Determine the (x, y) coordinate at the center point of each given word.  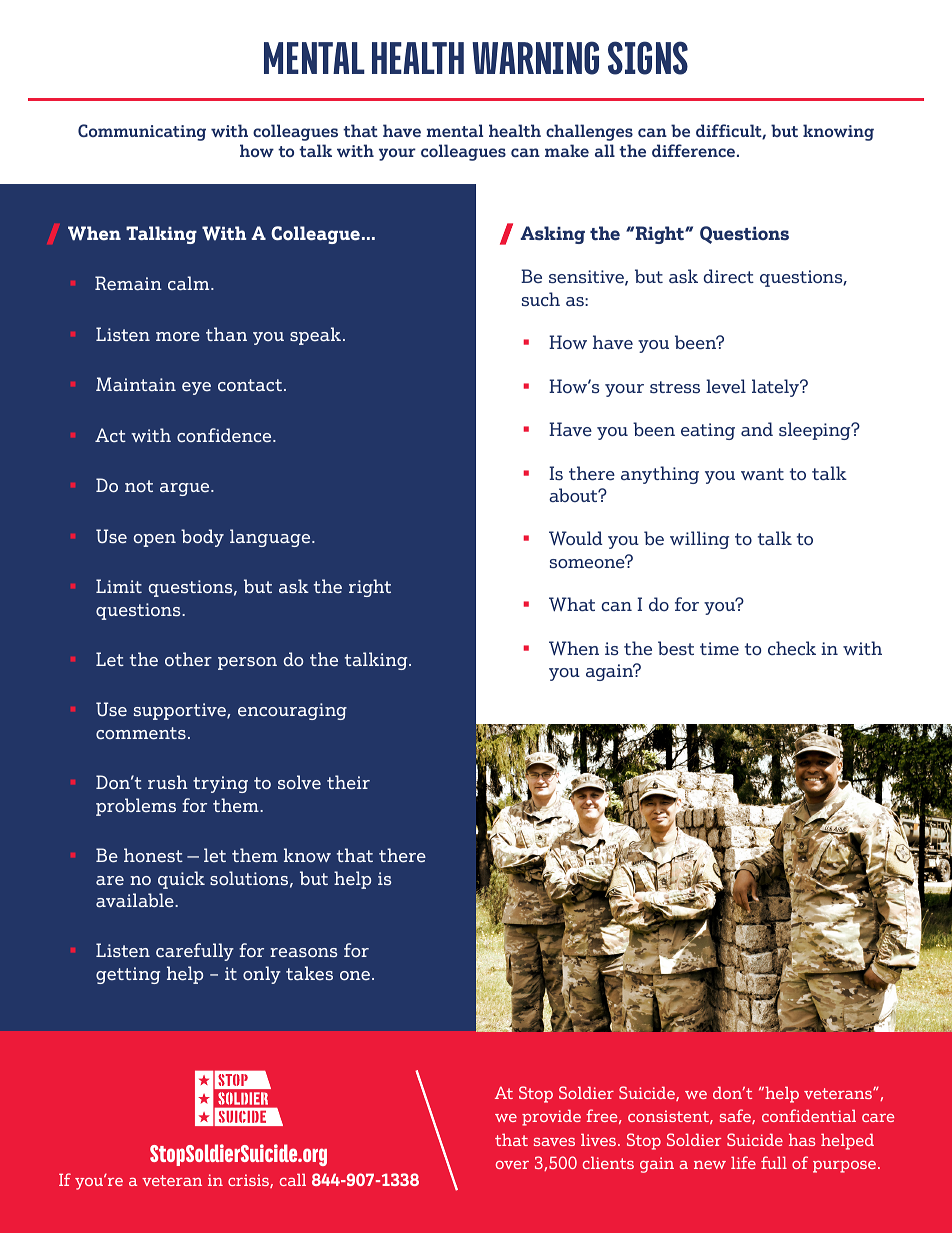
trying (220, 784)
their (348, 782)
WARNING (535, 58)
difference (693, 150)
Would (575, 538)
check (792, 648)
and (757, 429)
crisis (249, 1181)
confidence (225, 435)
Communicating (142, 132)
